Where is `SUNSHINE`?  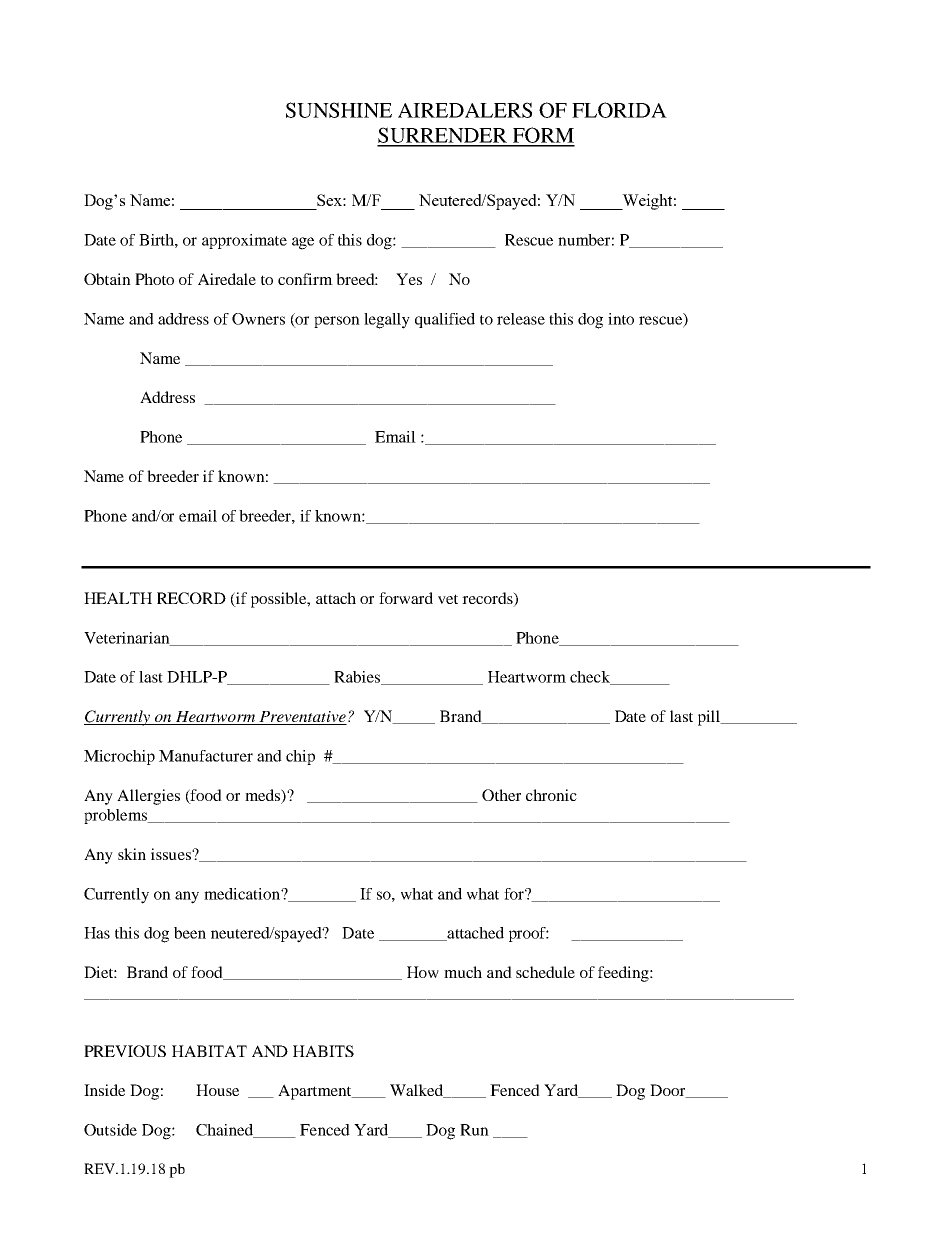
SUNSHINE is located at coordinates (339, 110).
